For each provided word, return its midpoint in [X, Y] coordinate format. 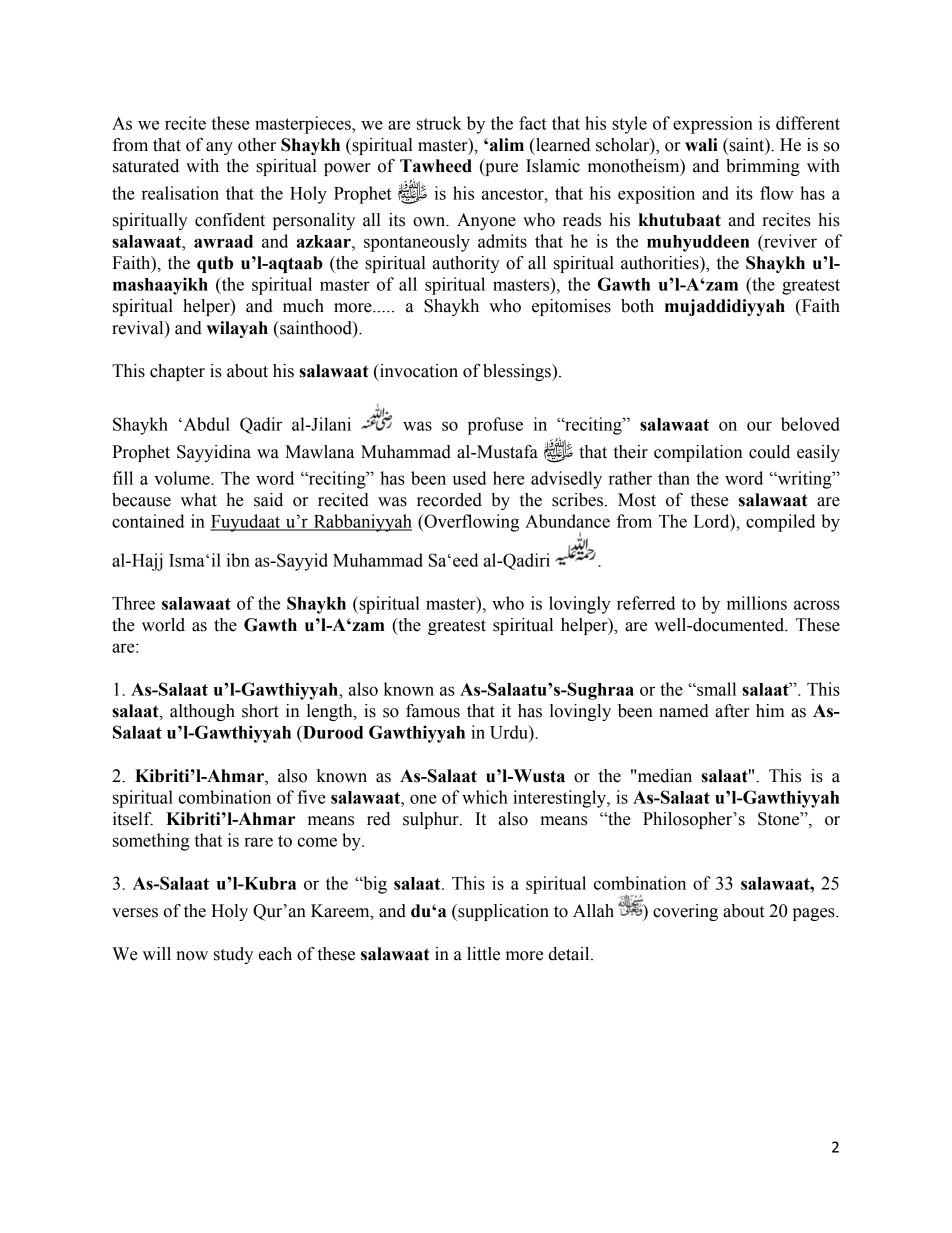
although [202, 712]
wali [701, 145]
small [715, 689]
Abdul [205, 424]
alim [507, 145]
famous [433, 711]
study [233, 955]
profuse [495, 426]
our [759, 426]
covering [685, 912]
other [257, 145]
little [483, 954]
